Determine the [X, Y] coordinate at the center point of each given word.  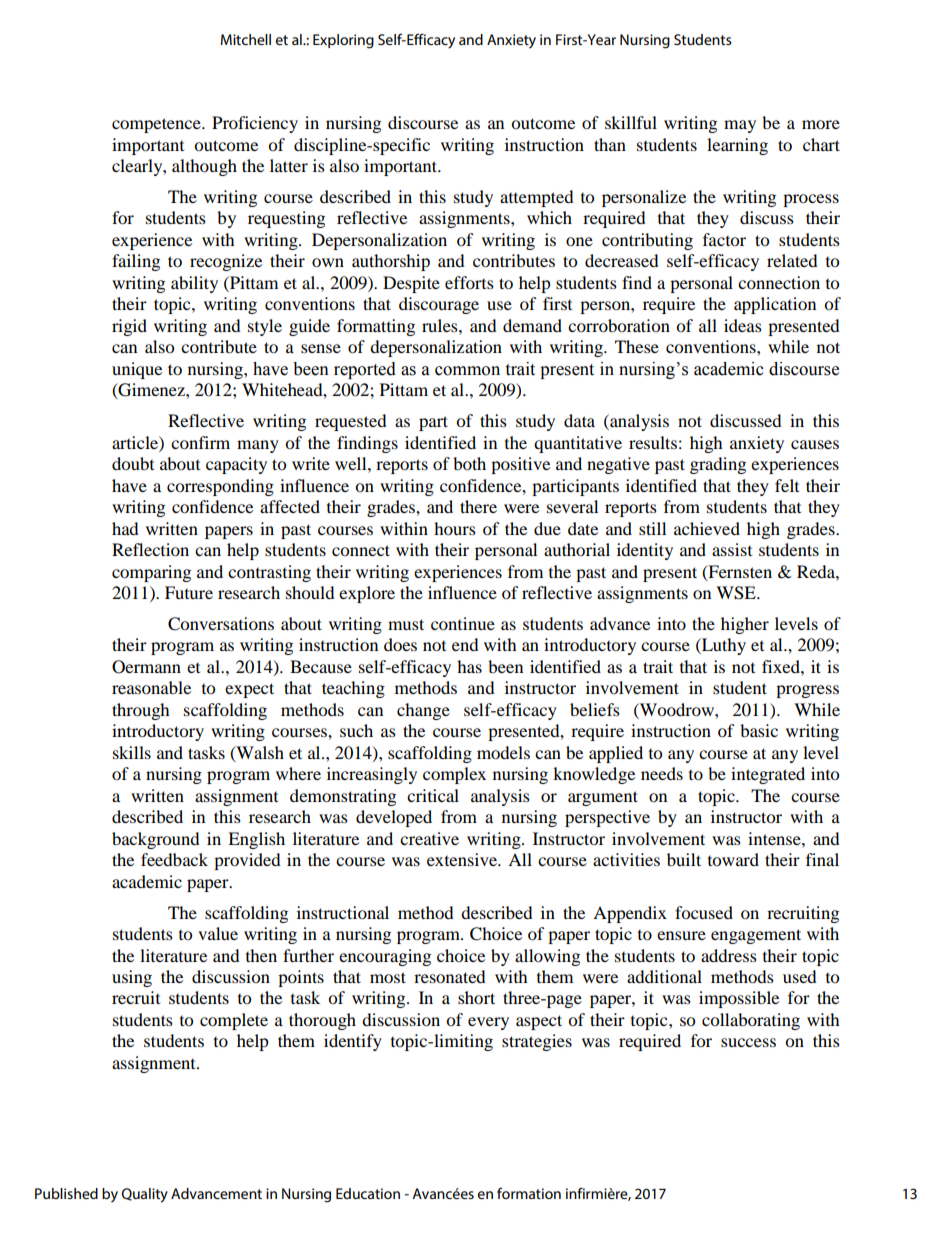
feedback [174, 859]
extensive [463, 859]
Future [189, 592]
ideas [743, 325]
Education [368, 1193]
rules [441, 325]
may [740, 126]
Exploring [343, 41]
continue [463, 623]
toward [733, 859]
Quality [144, 1195]
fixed [782, 666]
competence [157, 125]
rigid [129, 327]
